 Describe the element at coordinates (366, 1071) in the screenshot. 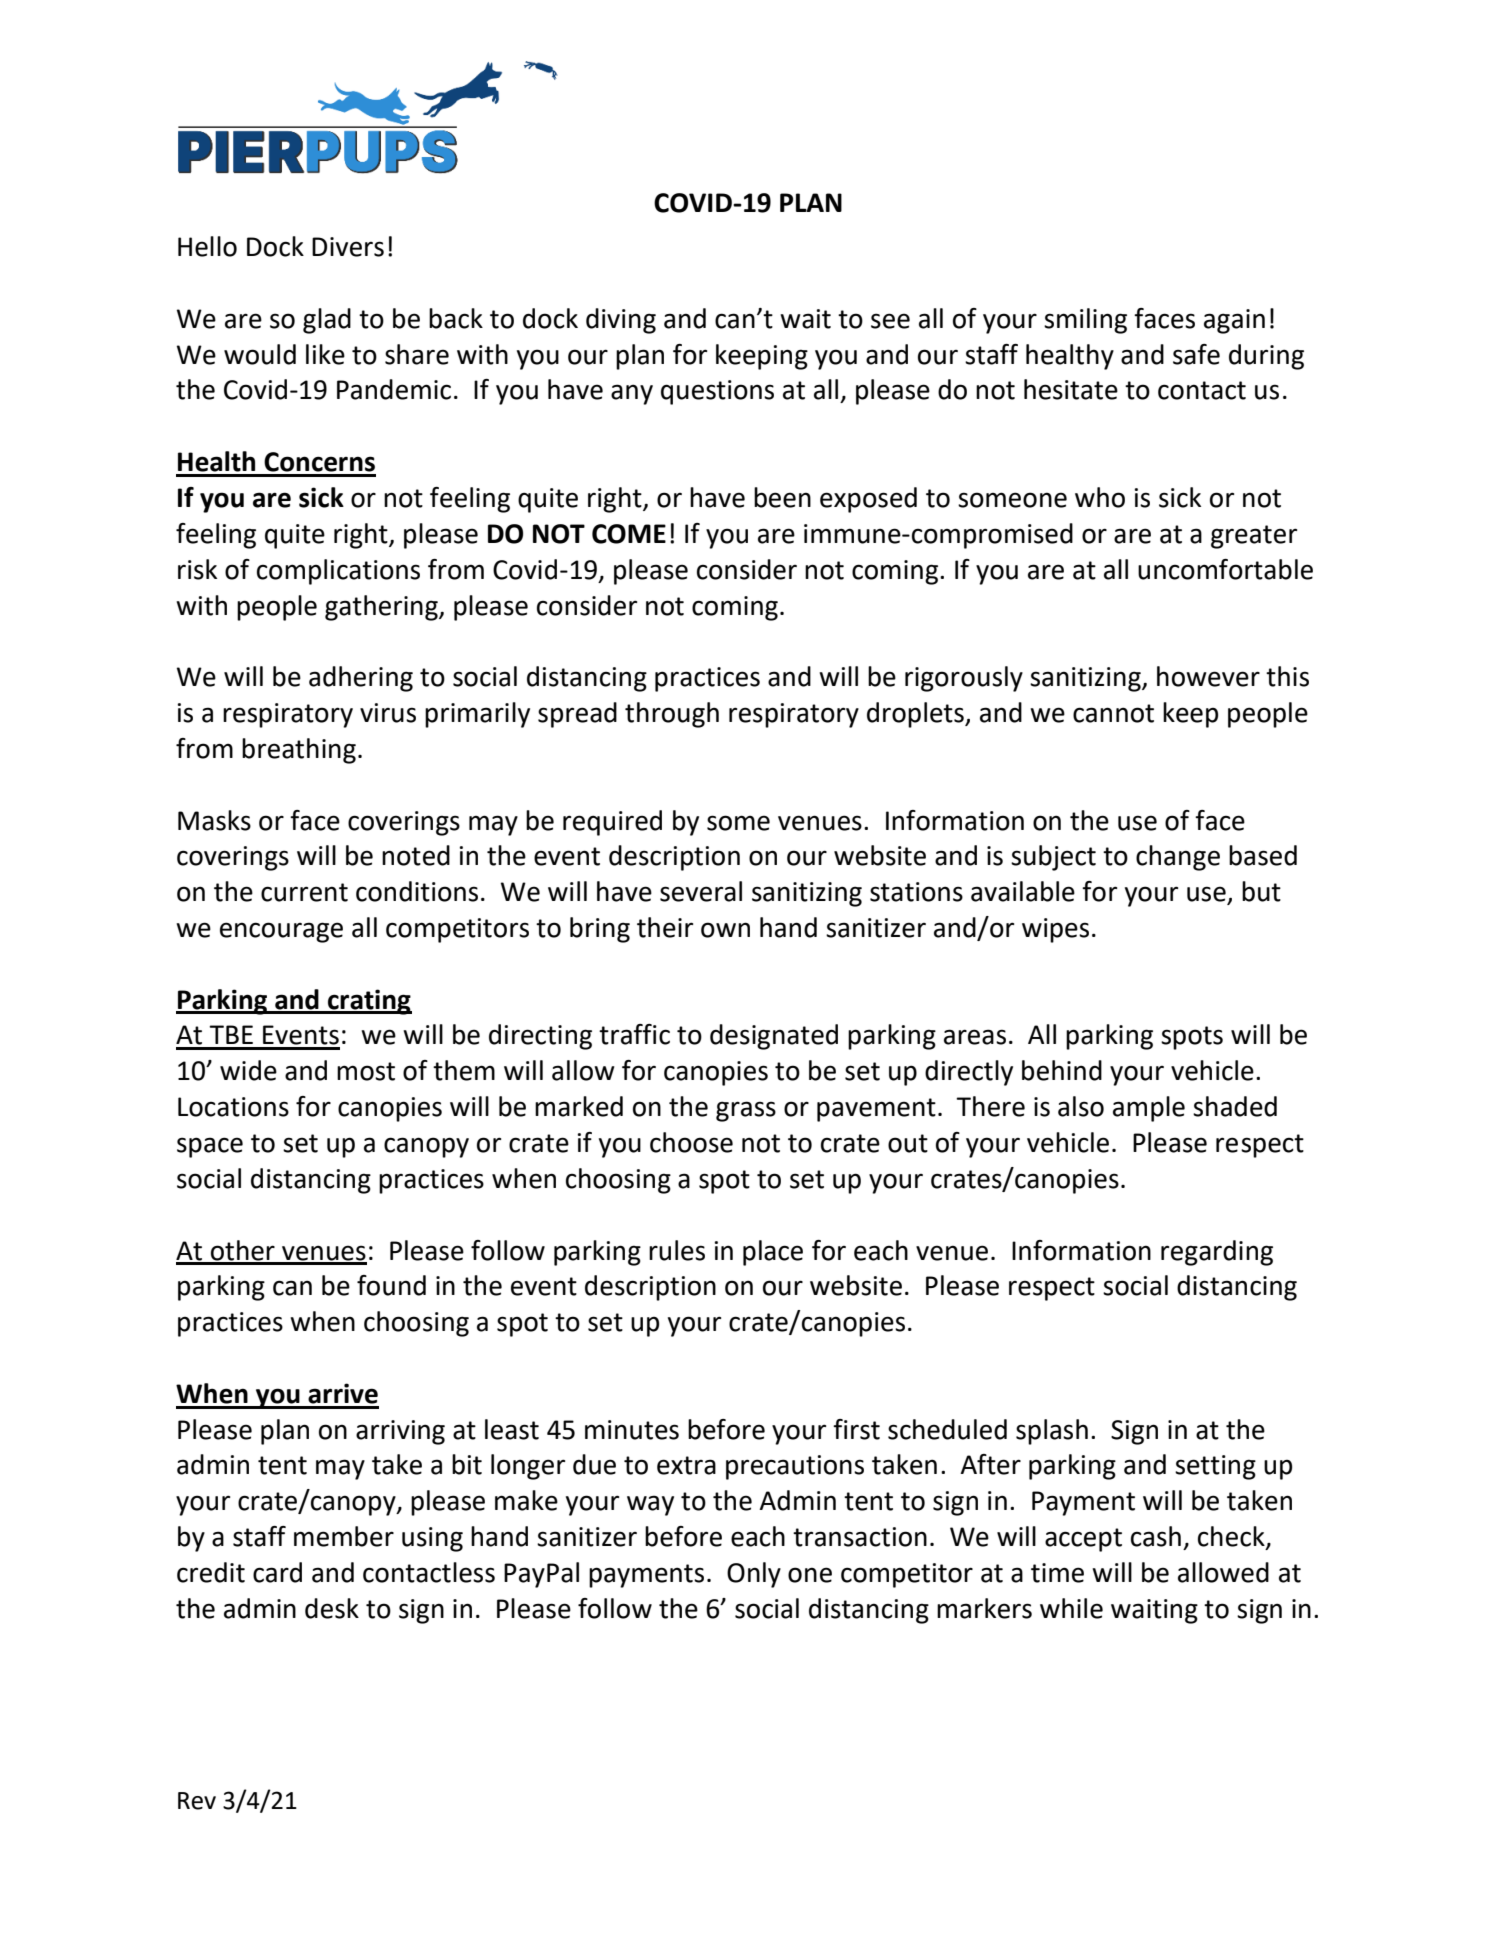

I see `most` at that location.
